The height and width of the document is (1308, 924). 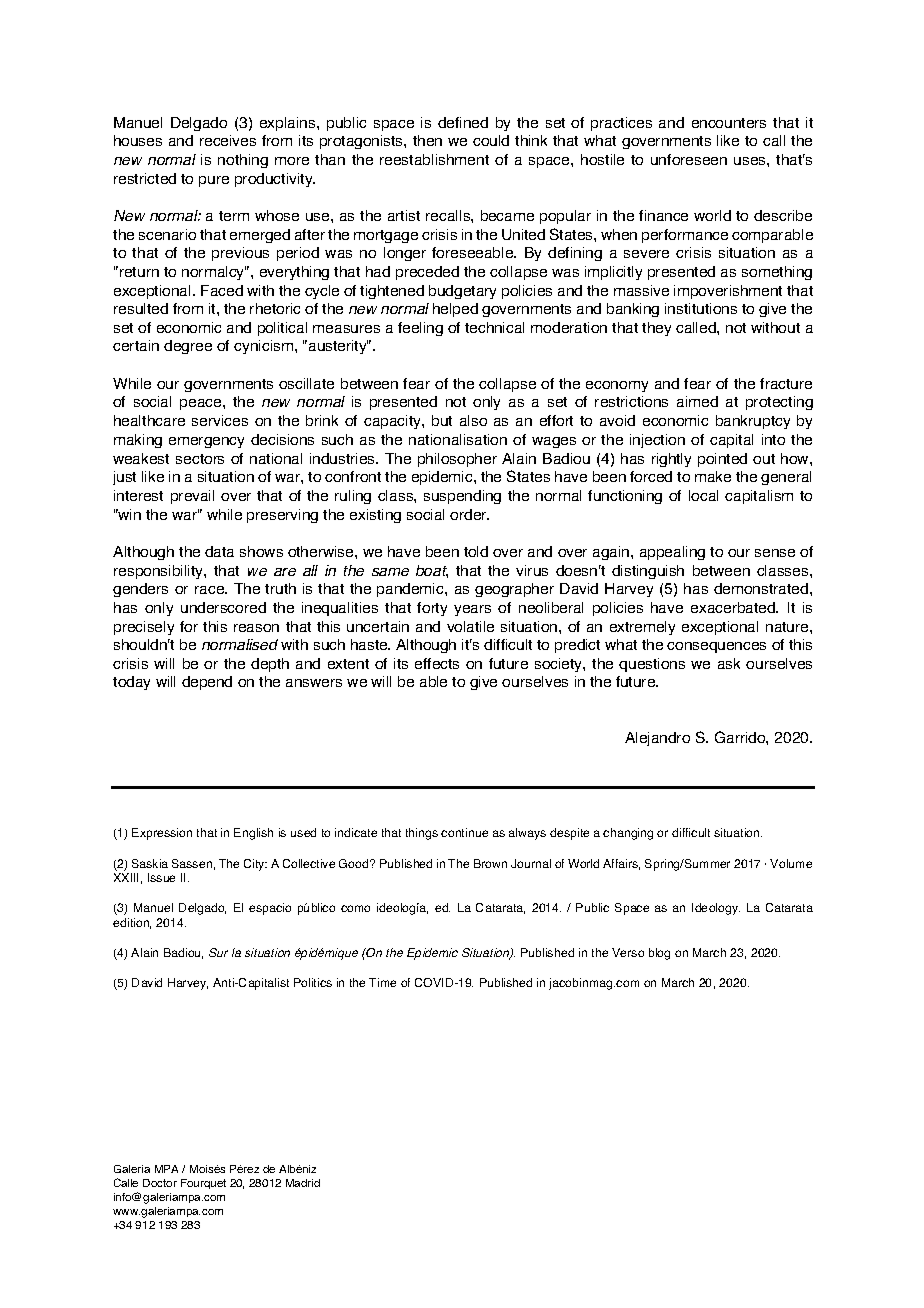 What do you see at coordinates (160, 1183) in the document?
I see `Doctor` at bounding box center [160, 1183].
